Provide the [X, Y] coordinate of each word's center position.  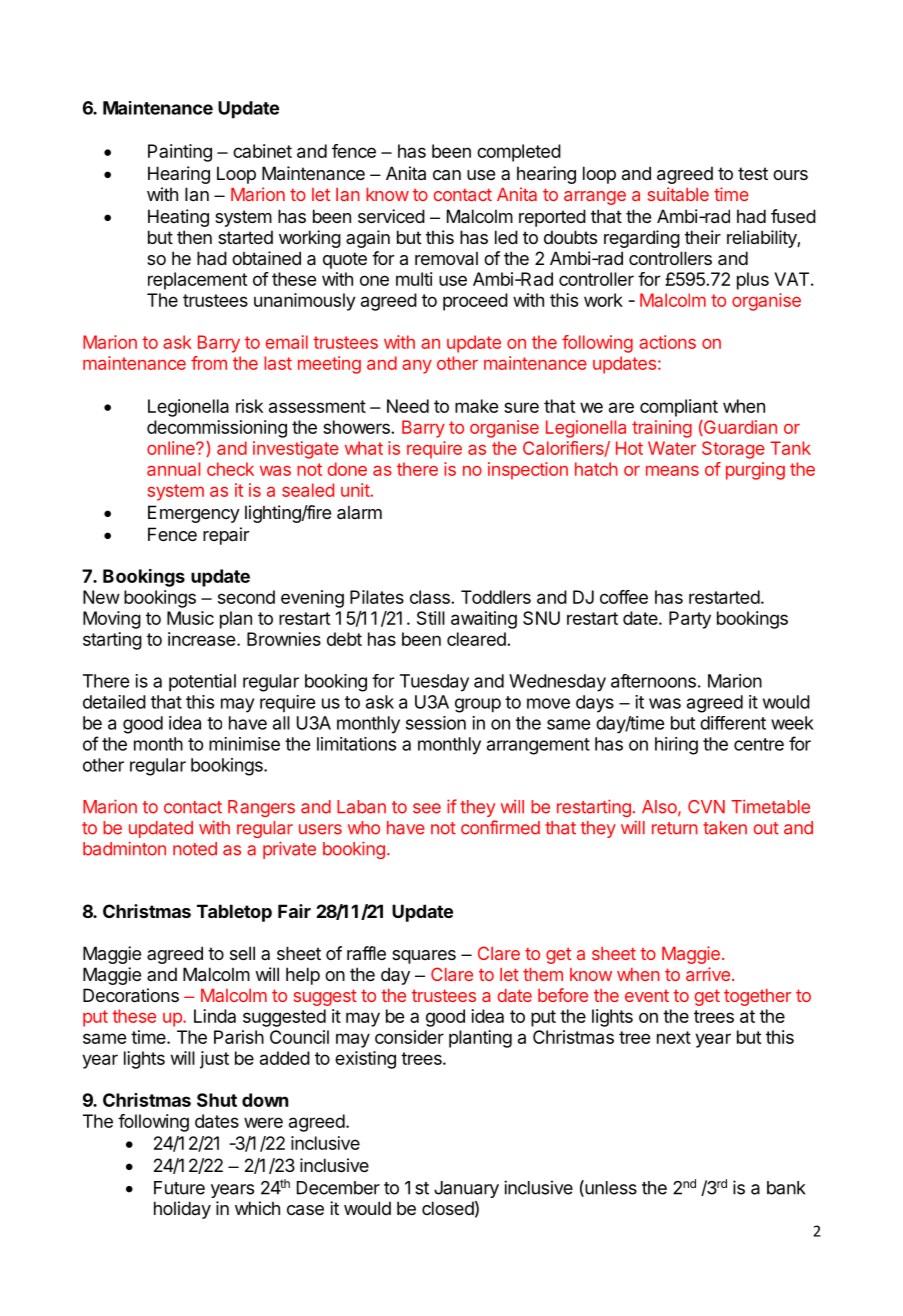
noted [195, 849]
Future [179, 1188]
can [447, 175]
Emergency [194, 514]
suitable [678, 194]
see [427, 808]
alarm [359, 512]
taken [725, 828]
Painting [180, 153]
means [672, 470]
